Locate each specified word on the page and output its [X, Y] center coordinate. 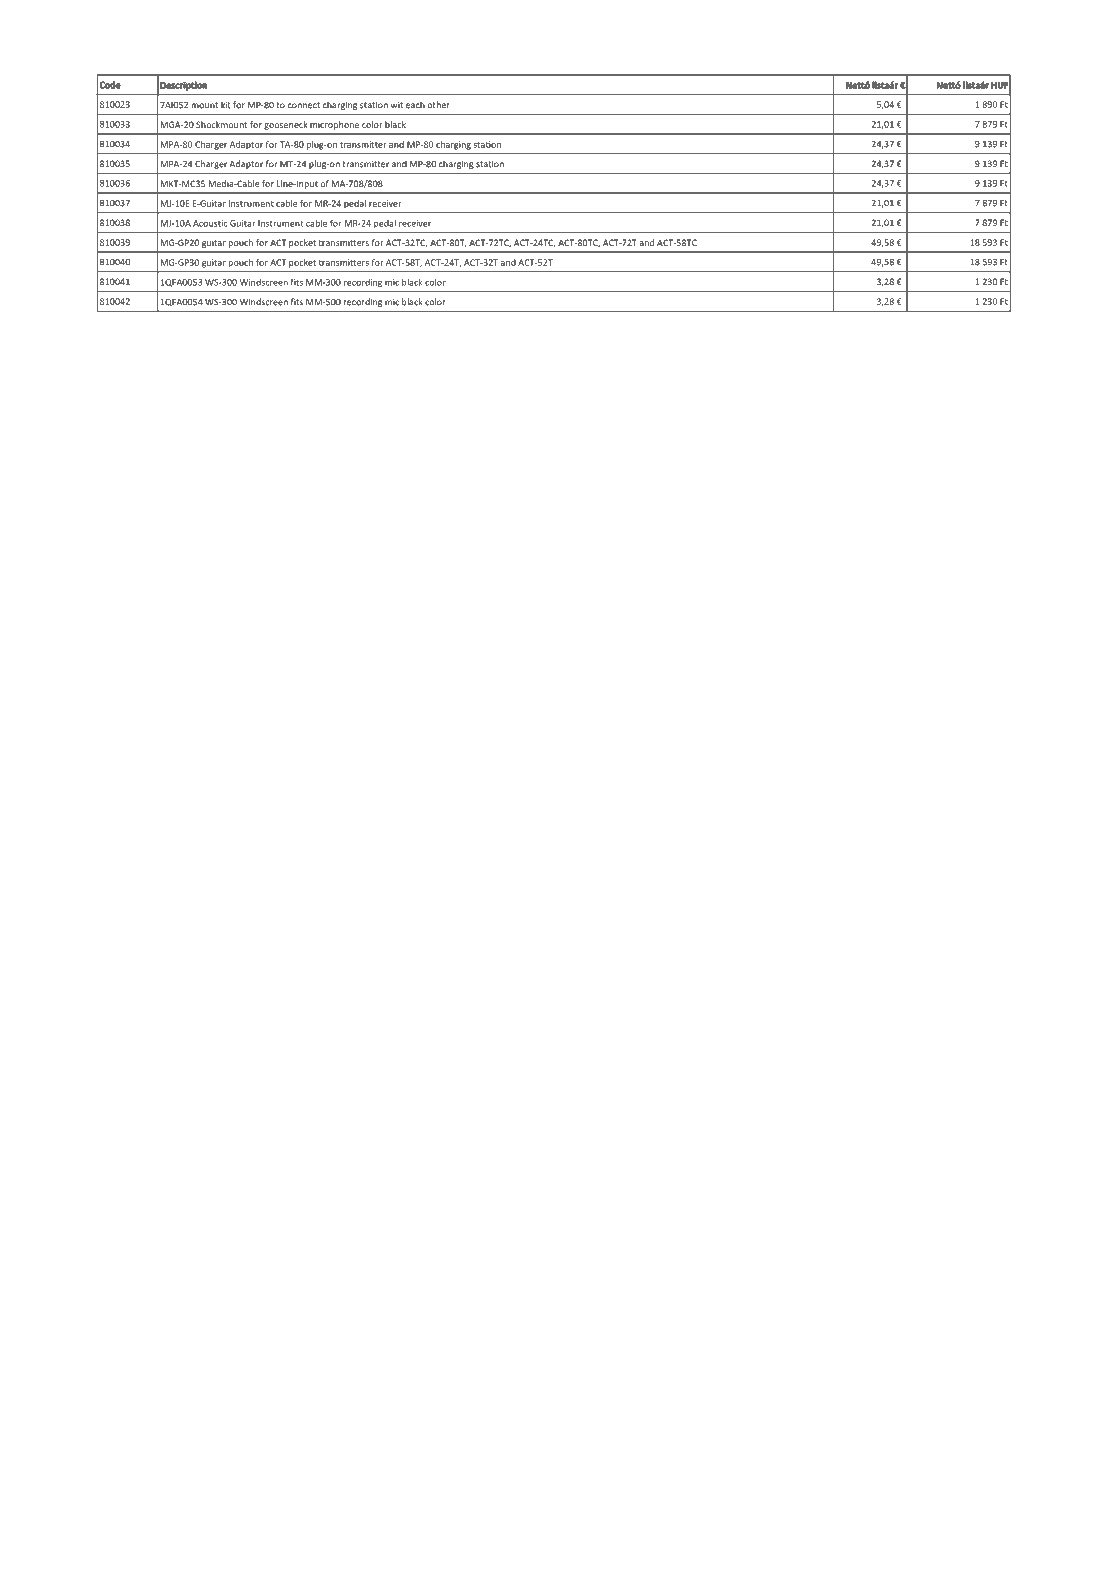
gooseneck [285, 125]
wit [397, 105]
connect [304, 105]
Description [183, 86]
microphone [334, 125]
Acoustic [210, 223]
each [415, 105]
